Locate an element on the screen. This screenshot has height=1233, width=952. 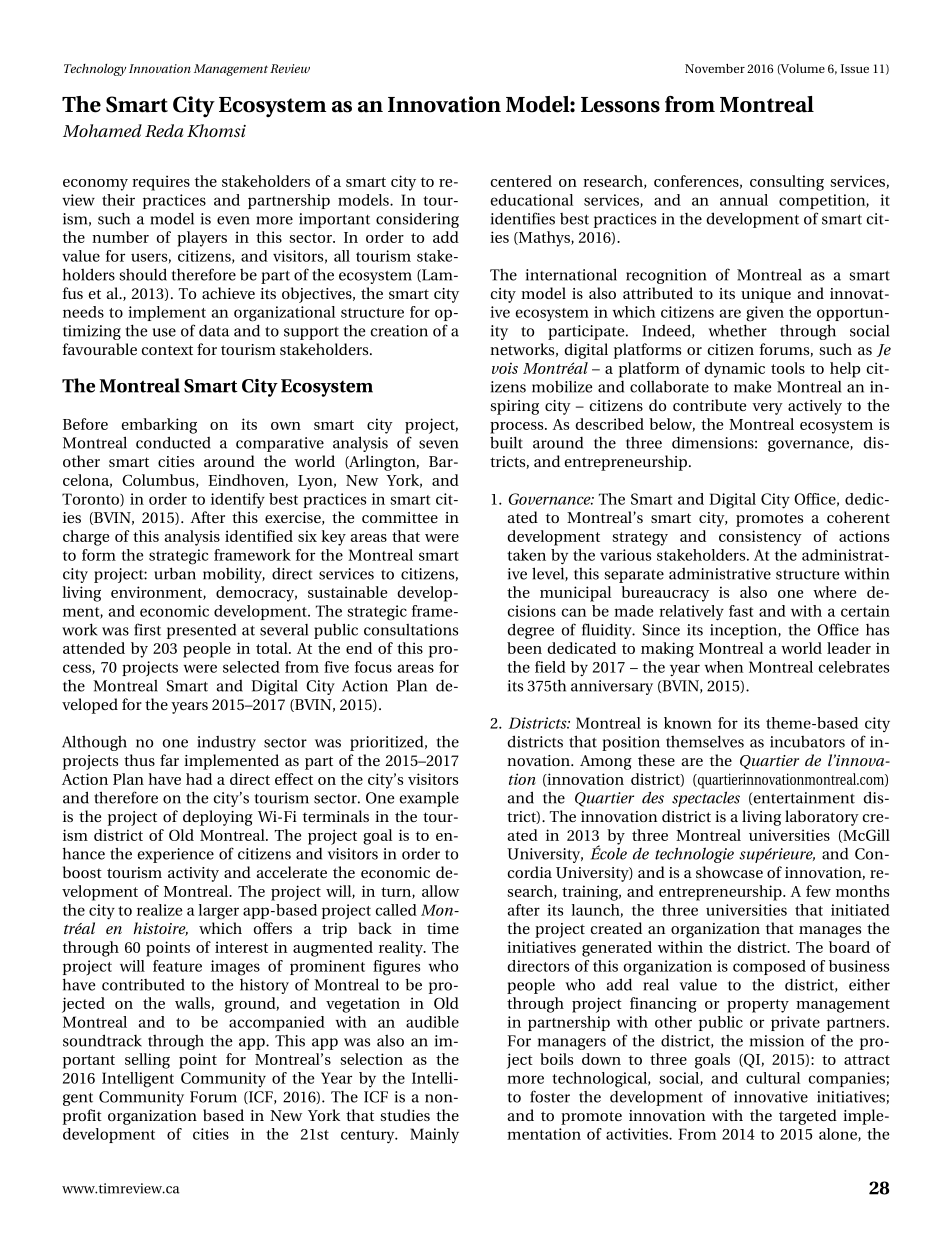
centered is located at coordinates (521, 181).
